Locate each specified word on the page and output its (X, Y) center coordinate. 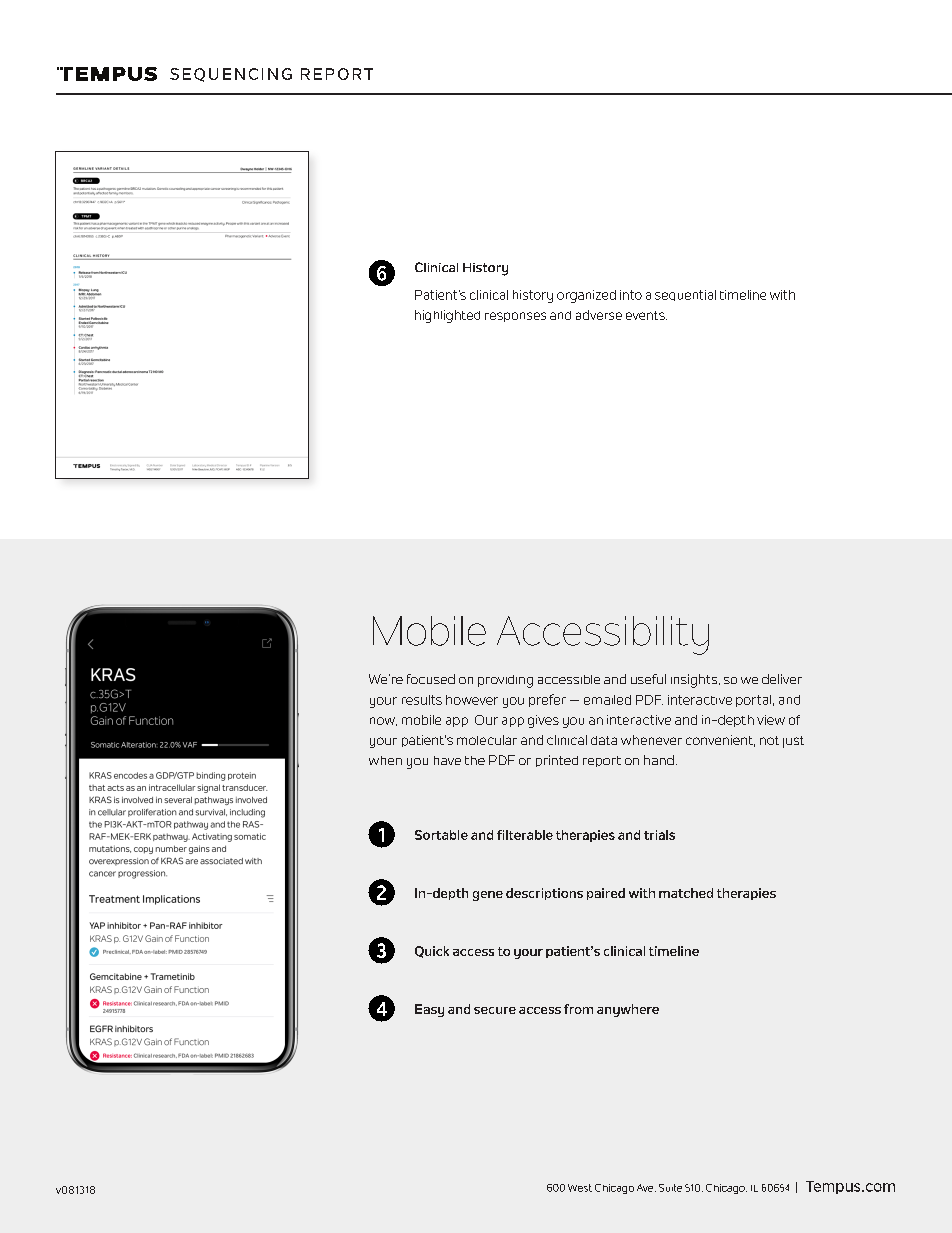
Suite (670, 1188)
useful (648, 679)
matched (686, 893)
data (604, 740)
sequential (685, 295)
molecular (487, 740)
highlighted (447, 316)
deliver (782, 679)
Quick (432, 952)
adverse (599, 315)
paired (606, 894)
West (580, 1188)
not (769, 740)
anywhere (628, 1010)
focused (431, 679)
